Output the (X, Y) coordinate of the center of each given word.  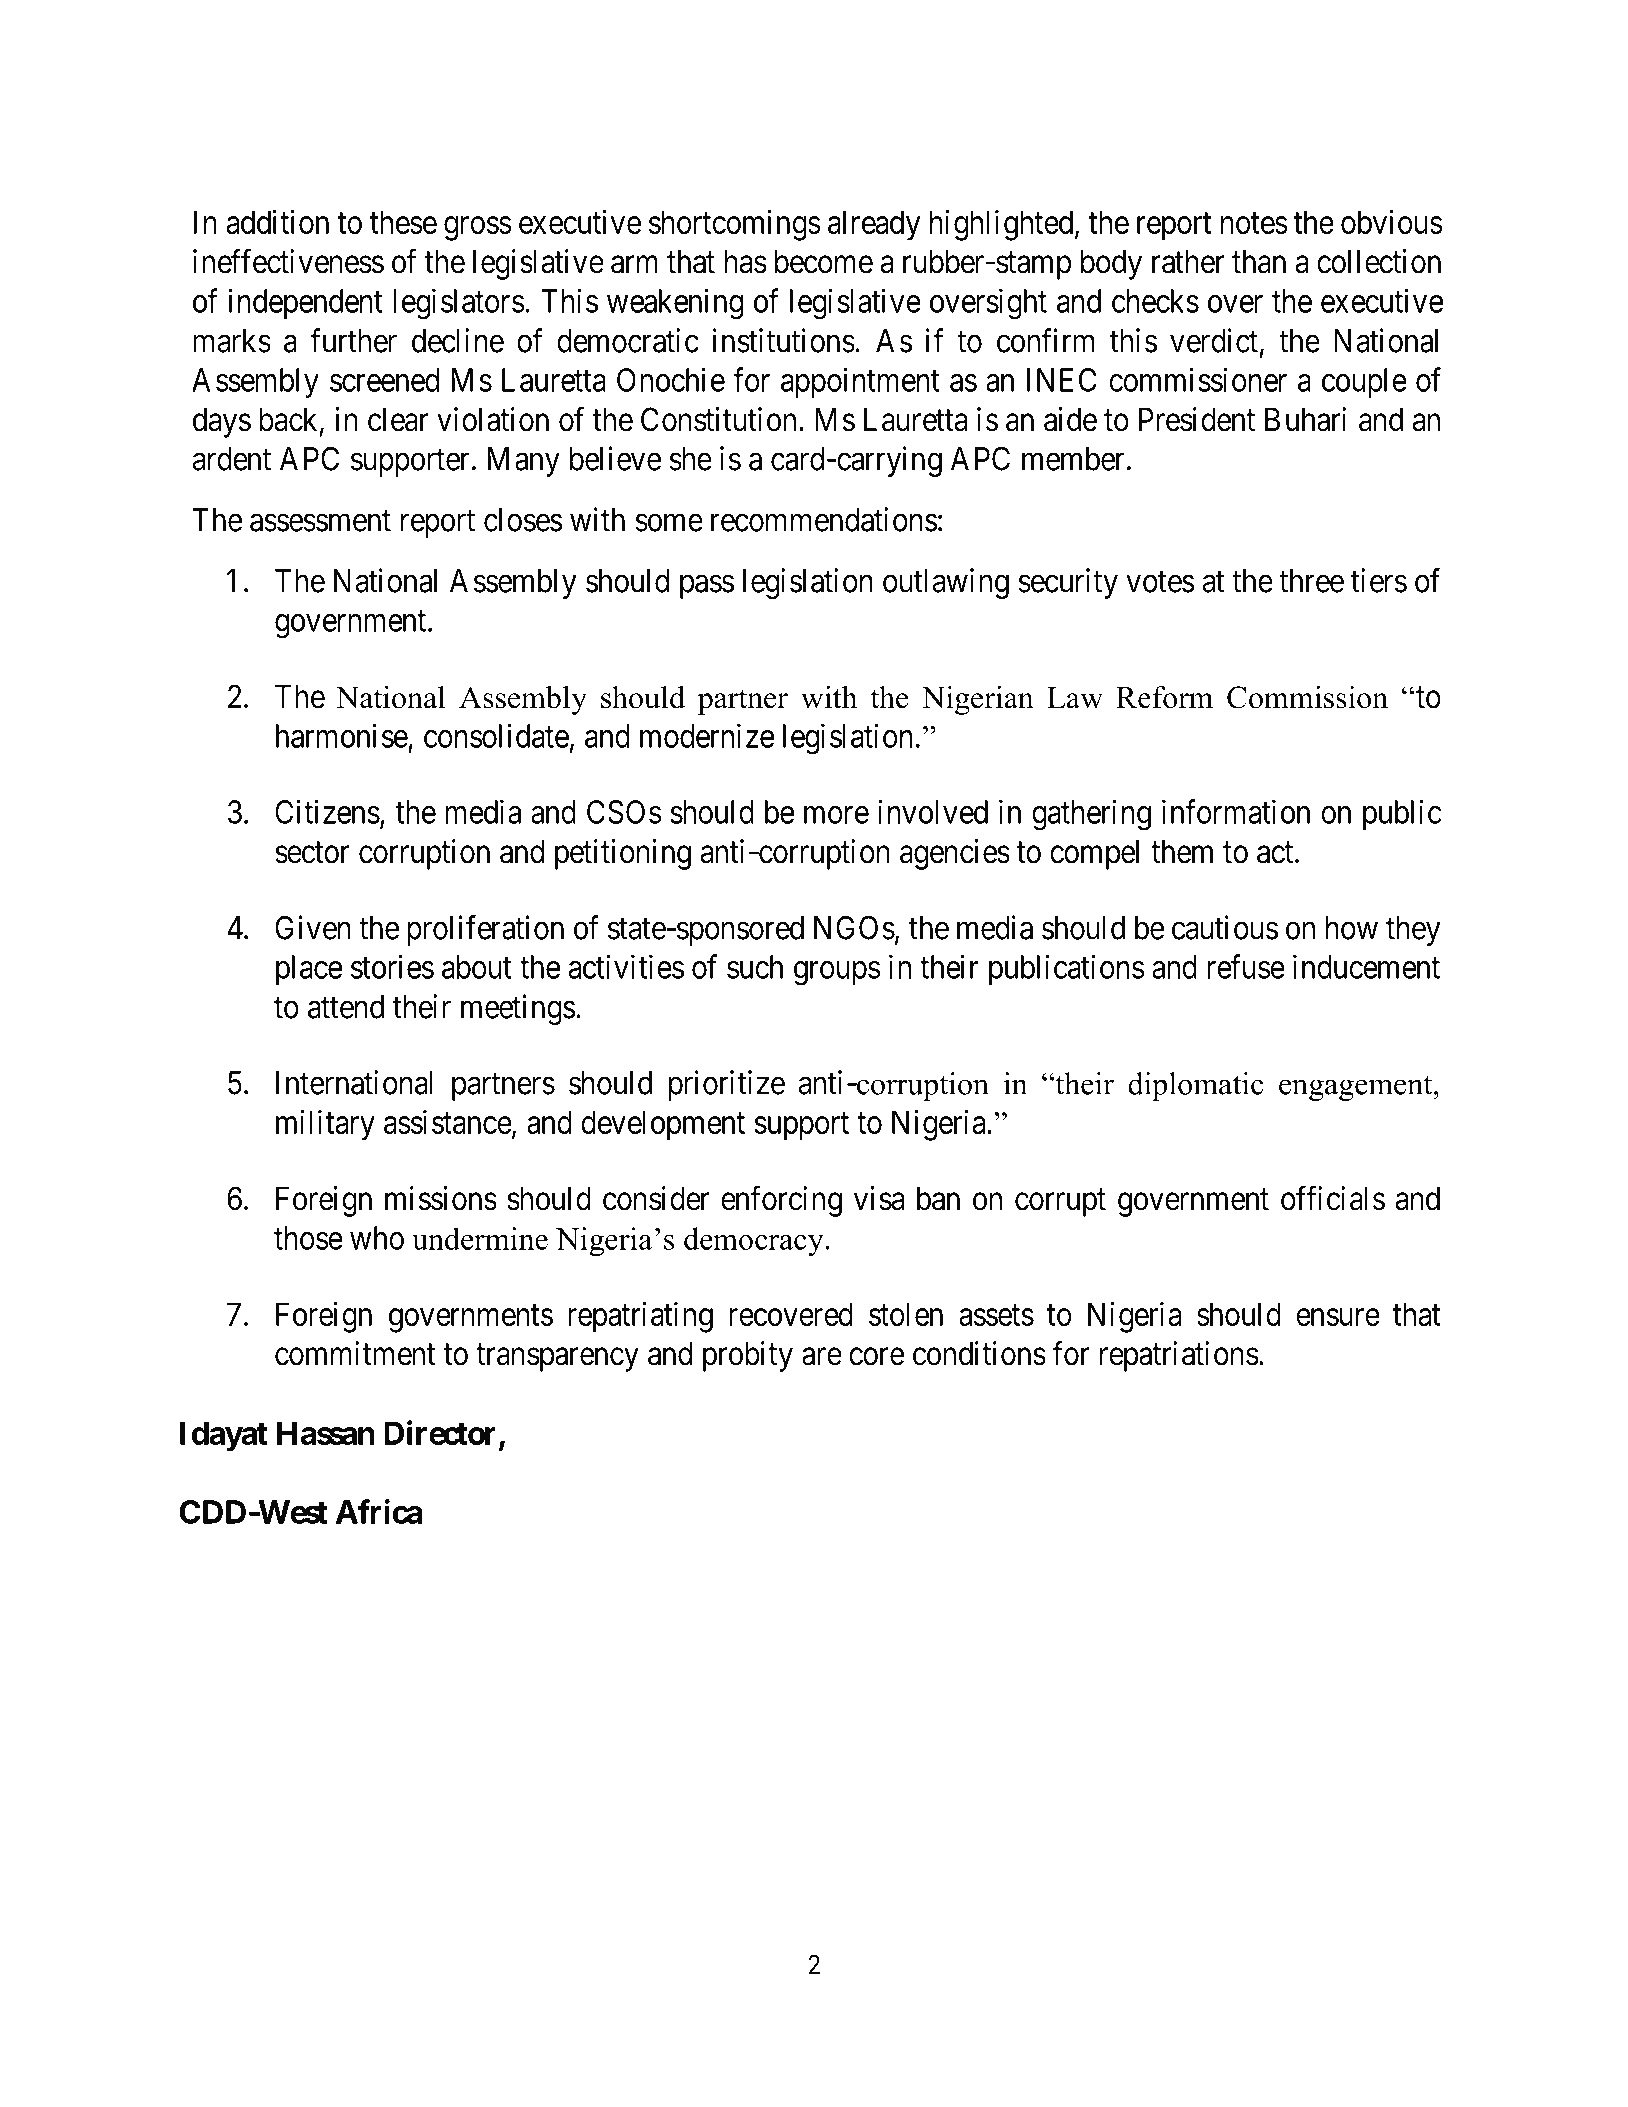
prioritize (727, 1085)
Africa (379, 1511)
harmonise (342, 735)
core (876, 1357)
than (1259, 261)
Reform (1164, 697)
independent (305, 303)
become (824, 261)
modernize (707, 735)
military (325, 1125)
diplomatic (1196, 1086)
